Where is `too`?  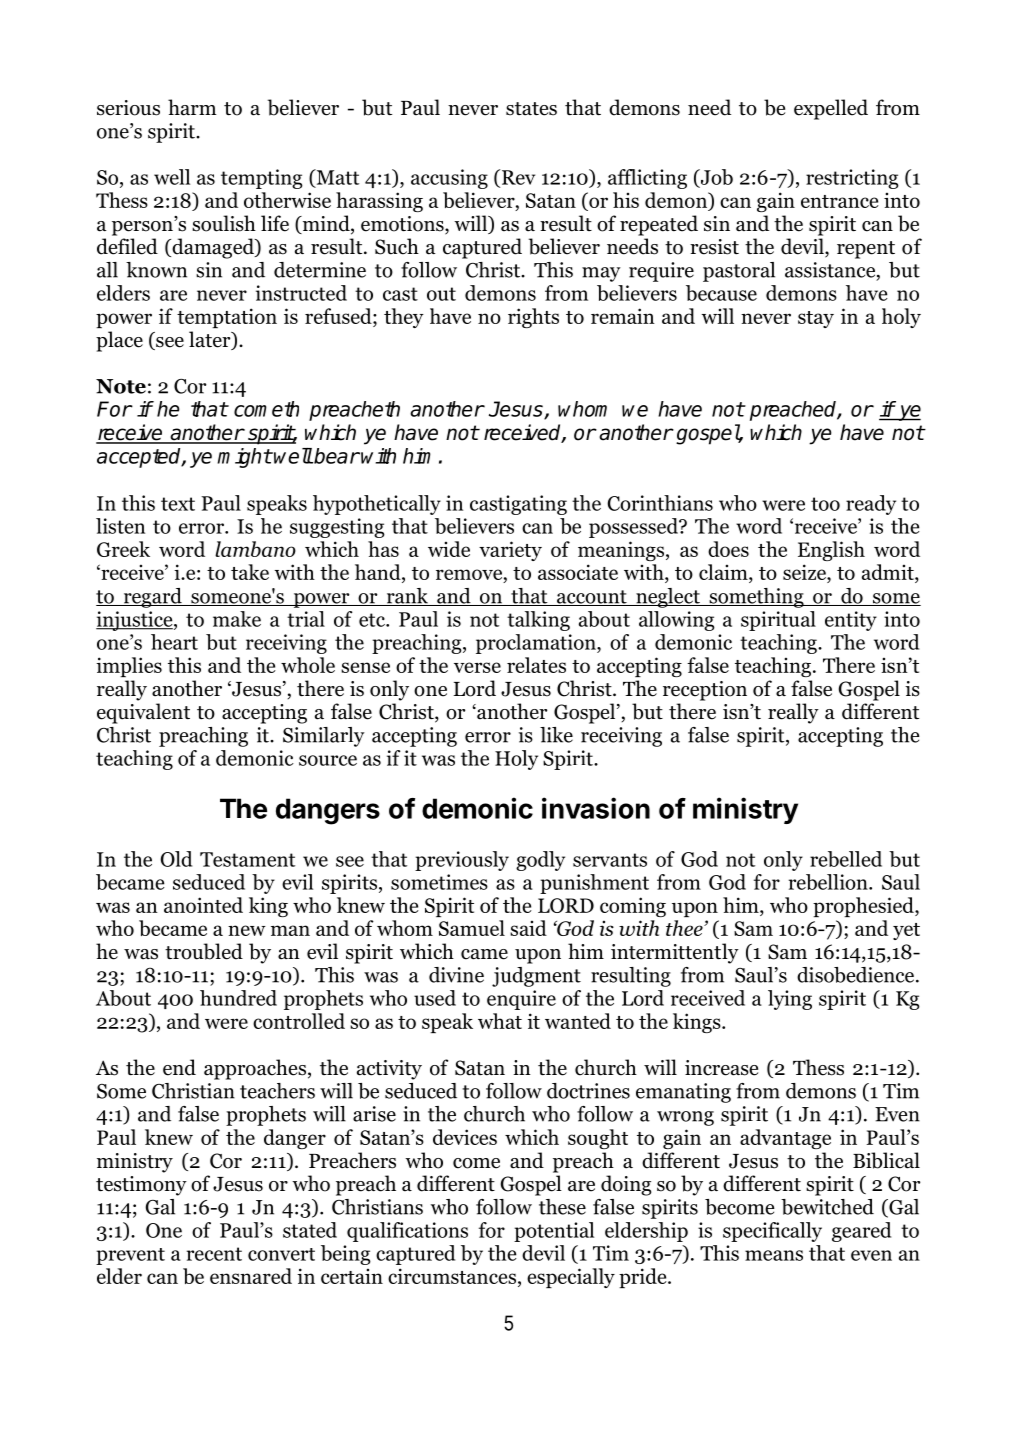 too is located at coordinates (825, 504).
